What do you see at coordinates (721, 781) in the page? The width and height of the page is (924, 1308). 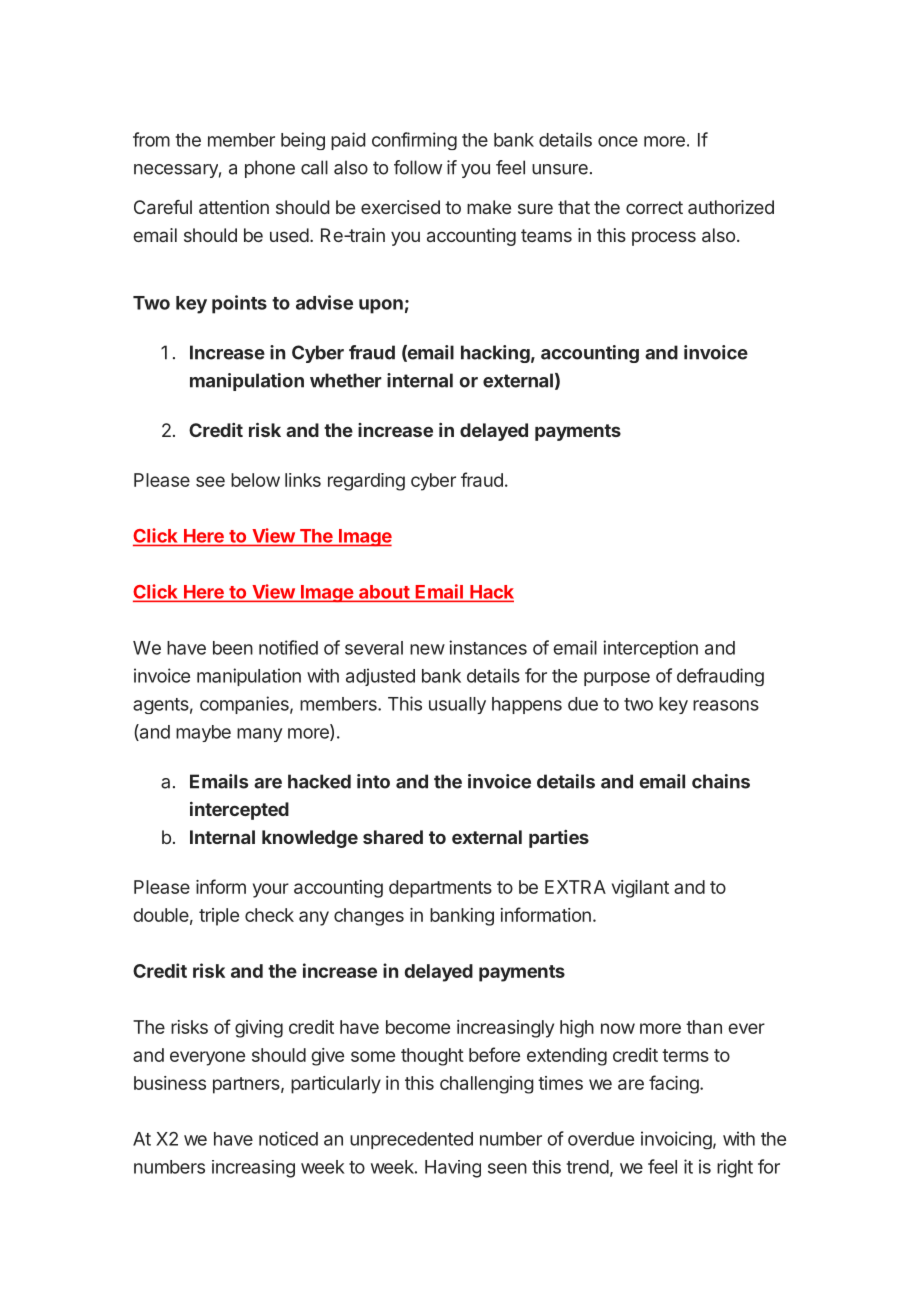 I see `chains` at bounding box center [721, 781].
